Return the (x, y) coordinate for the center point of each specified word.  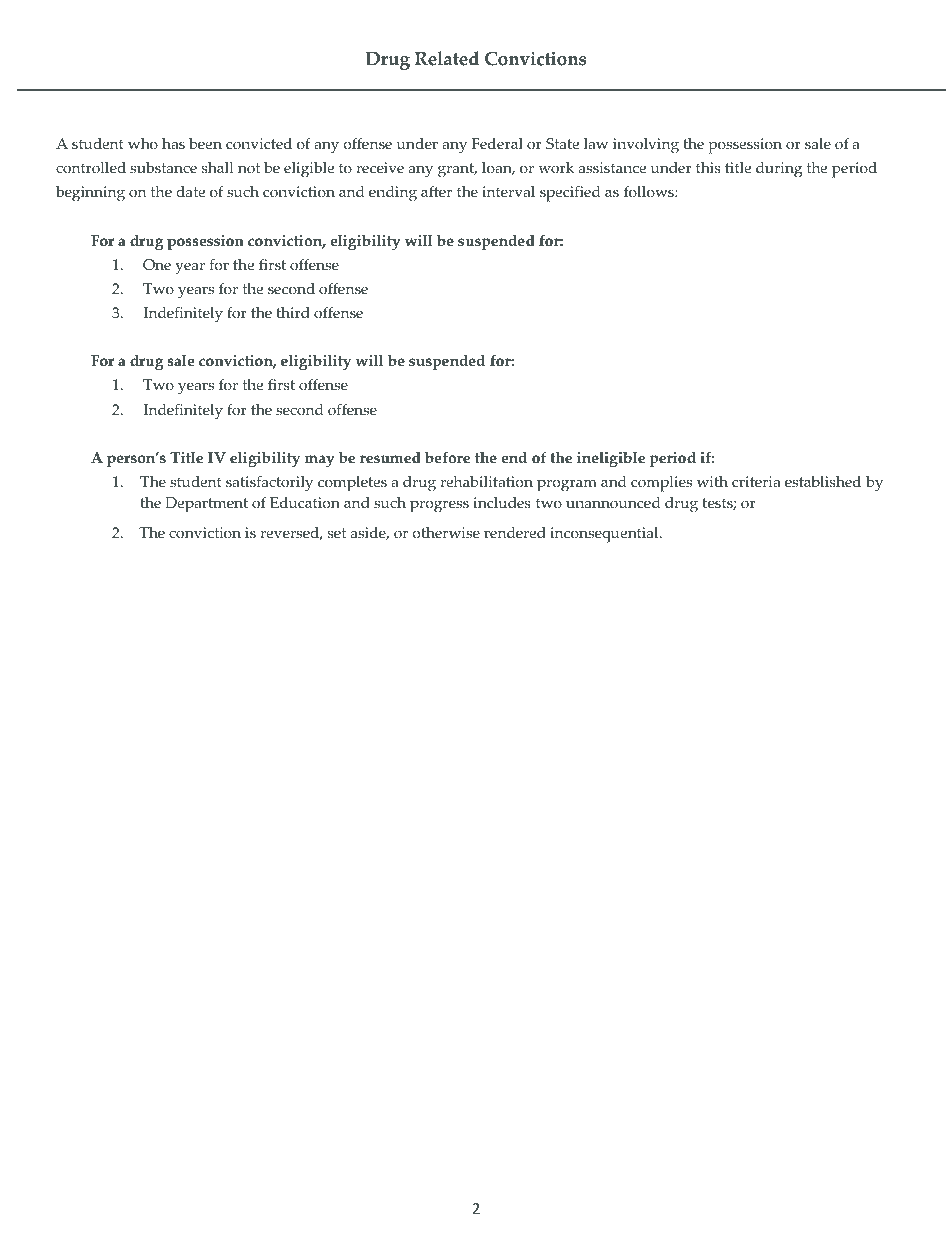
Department (206, 505)
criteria (756, 482)
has (173, 144)
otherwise (446, 533)
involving (646, 146)
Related (447, 58)
